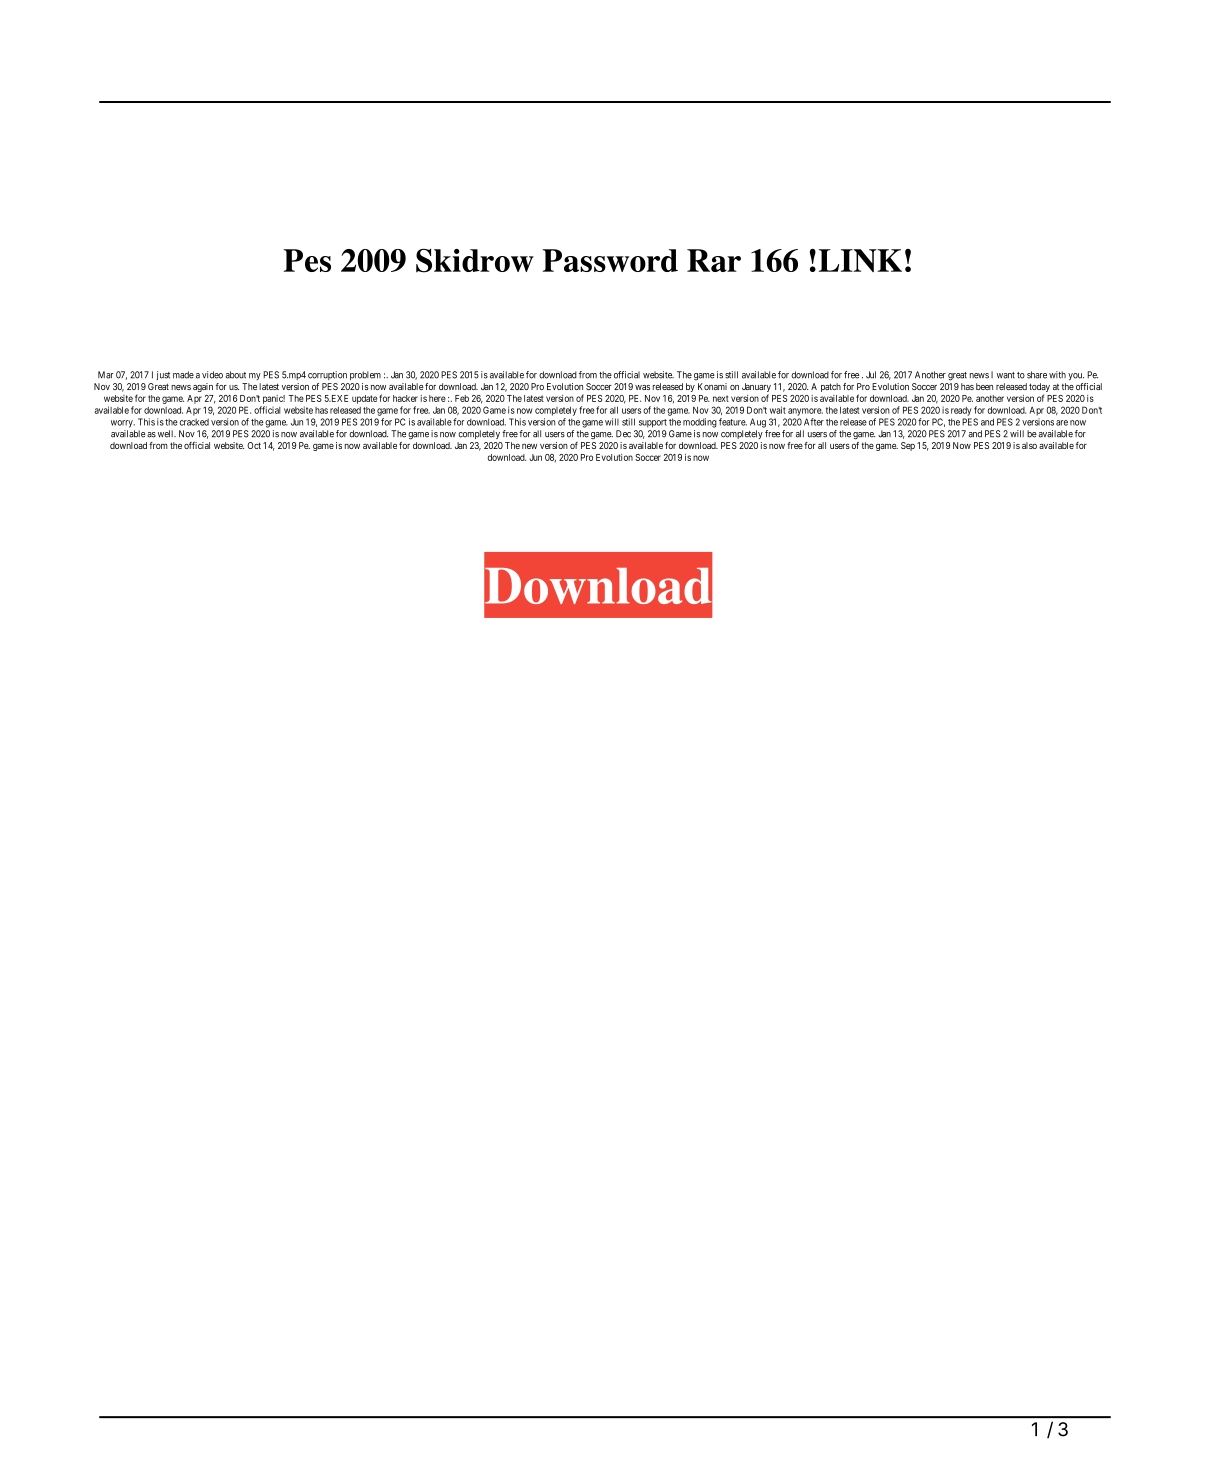 This screenshot has height=1484, width=1210. What do you see at coordinates (860, 260) in the screenshot?
I see `LINK` at bounding box center [860, 260].
